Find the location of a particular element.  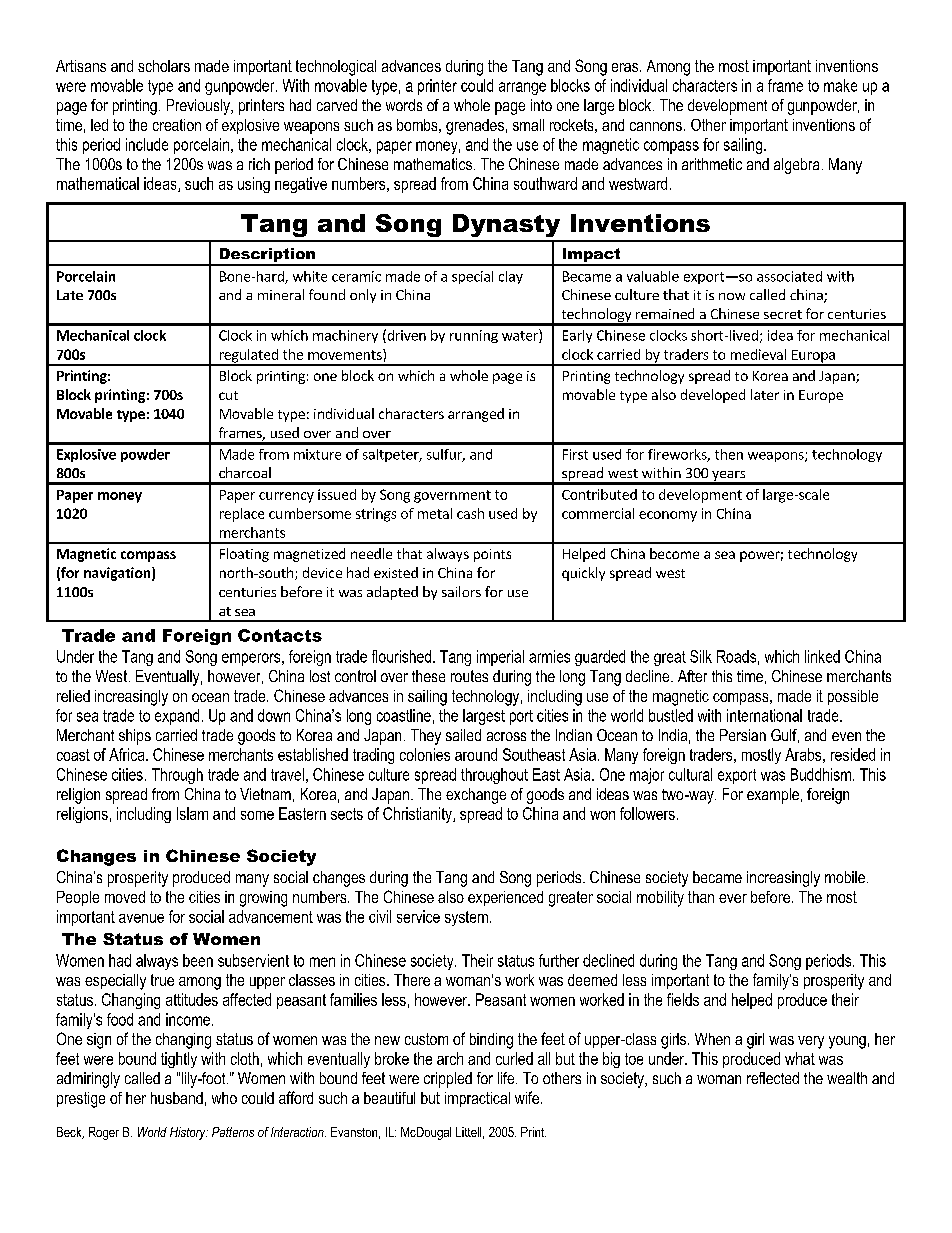

reflected is located at coordinates (773, 1078).
